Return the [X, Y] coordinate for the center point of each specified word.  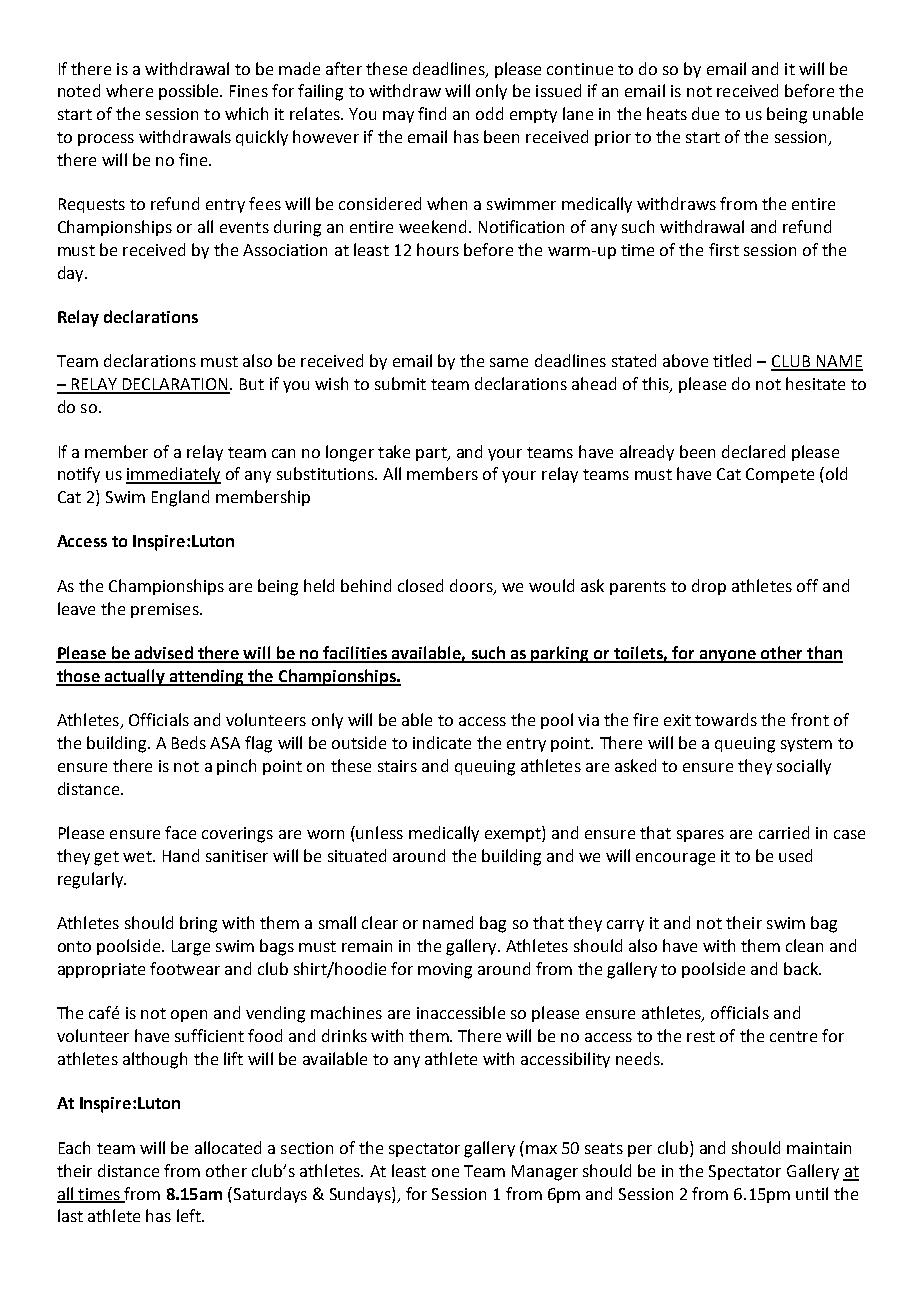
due [705, 113]
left [190, 1215]
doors [472, 587]
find [432, 113]
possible [190, 92]
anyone [727, 656]
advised [163, 654]
